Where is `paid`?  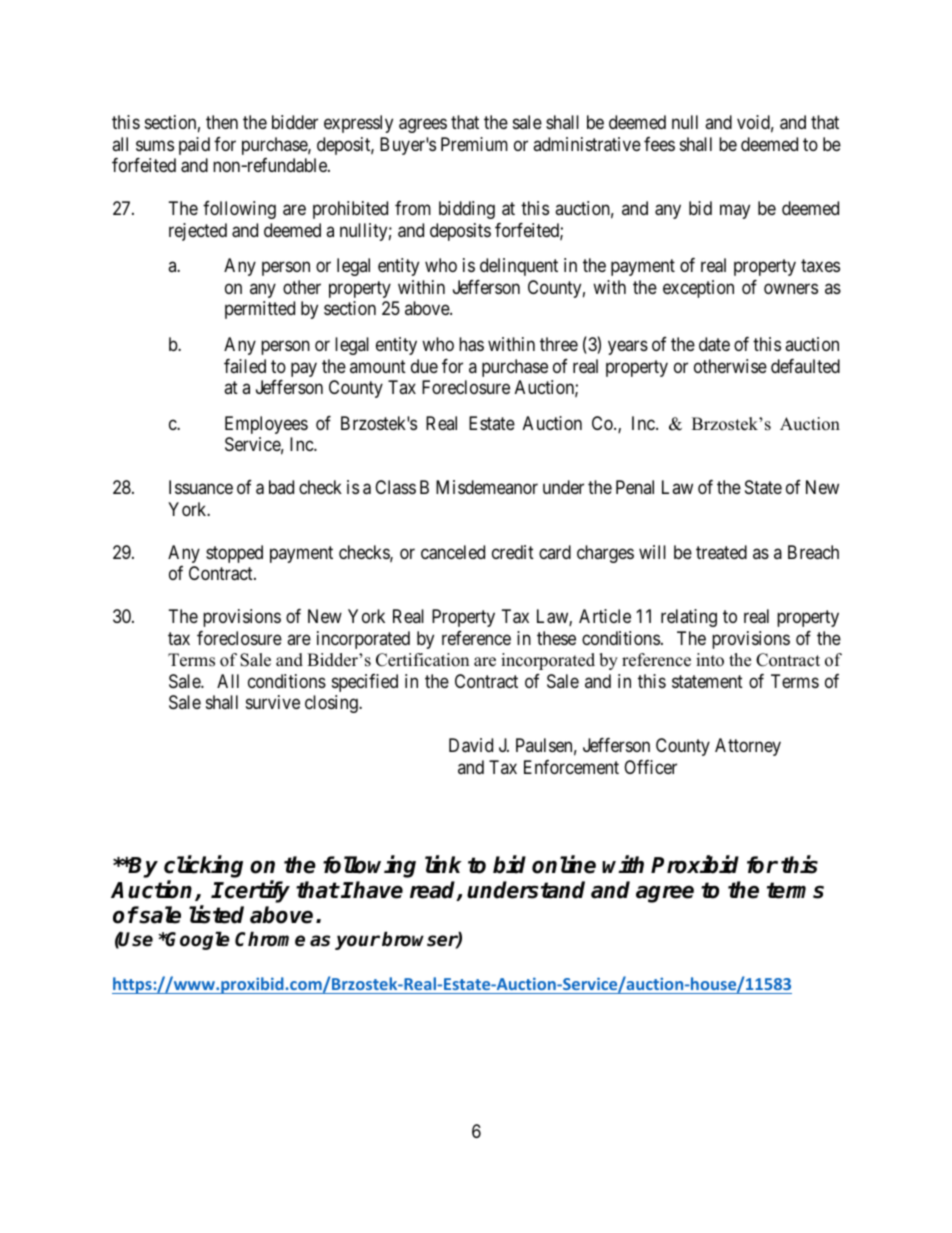 paid is located at coordinates (194, 146).
